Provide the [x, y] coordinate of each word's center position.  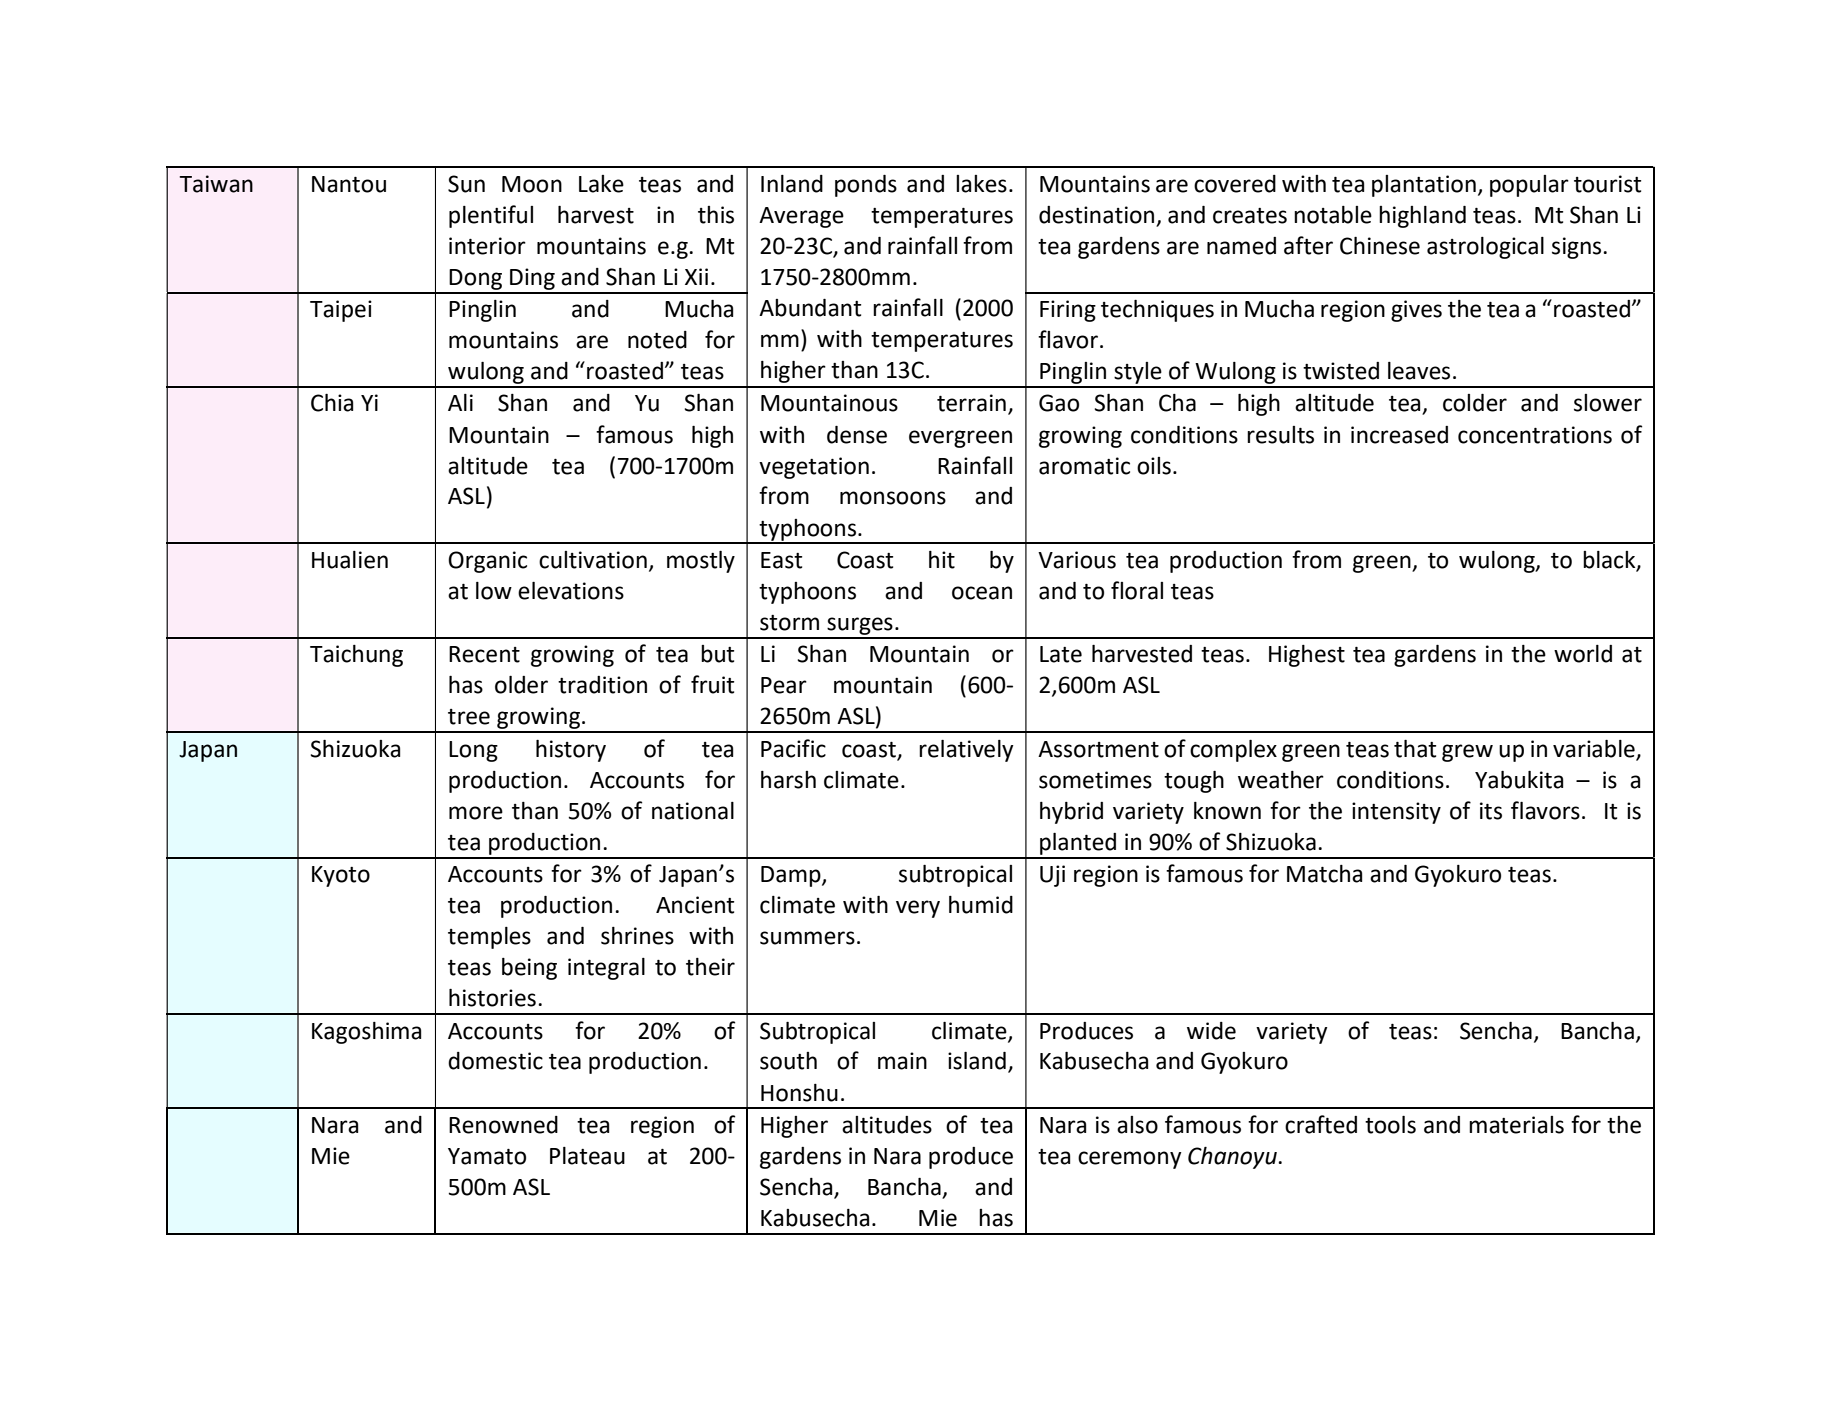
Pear [784, 685]
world [1583, 654]
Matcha [1324, 874]
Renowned [503, 1125]
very [918, 909]
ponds [866, 186]
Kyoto [341, 876]
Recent [484, 654]
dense [857, 435]
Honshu [799, 1093]
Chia [332, 403]
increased [1399, 435]
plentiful [491, 216]
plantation [1424, 186]
